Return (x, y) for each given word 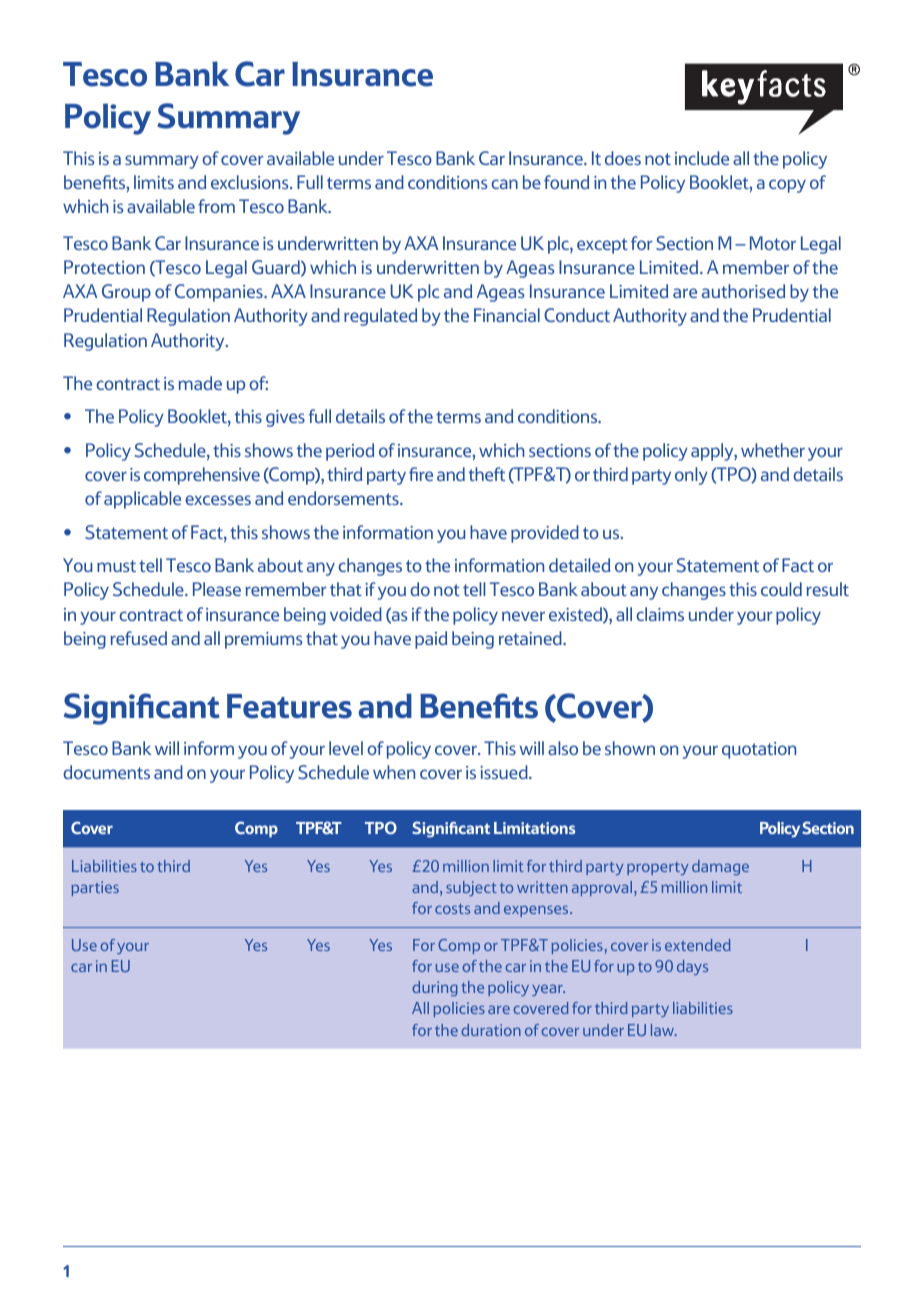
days (692, 967)
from (216, 206)
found (566, 182)
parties (95, 888)
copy (787, 186)
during (435, 988)
